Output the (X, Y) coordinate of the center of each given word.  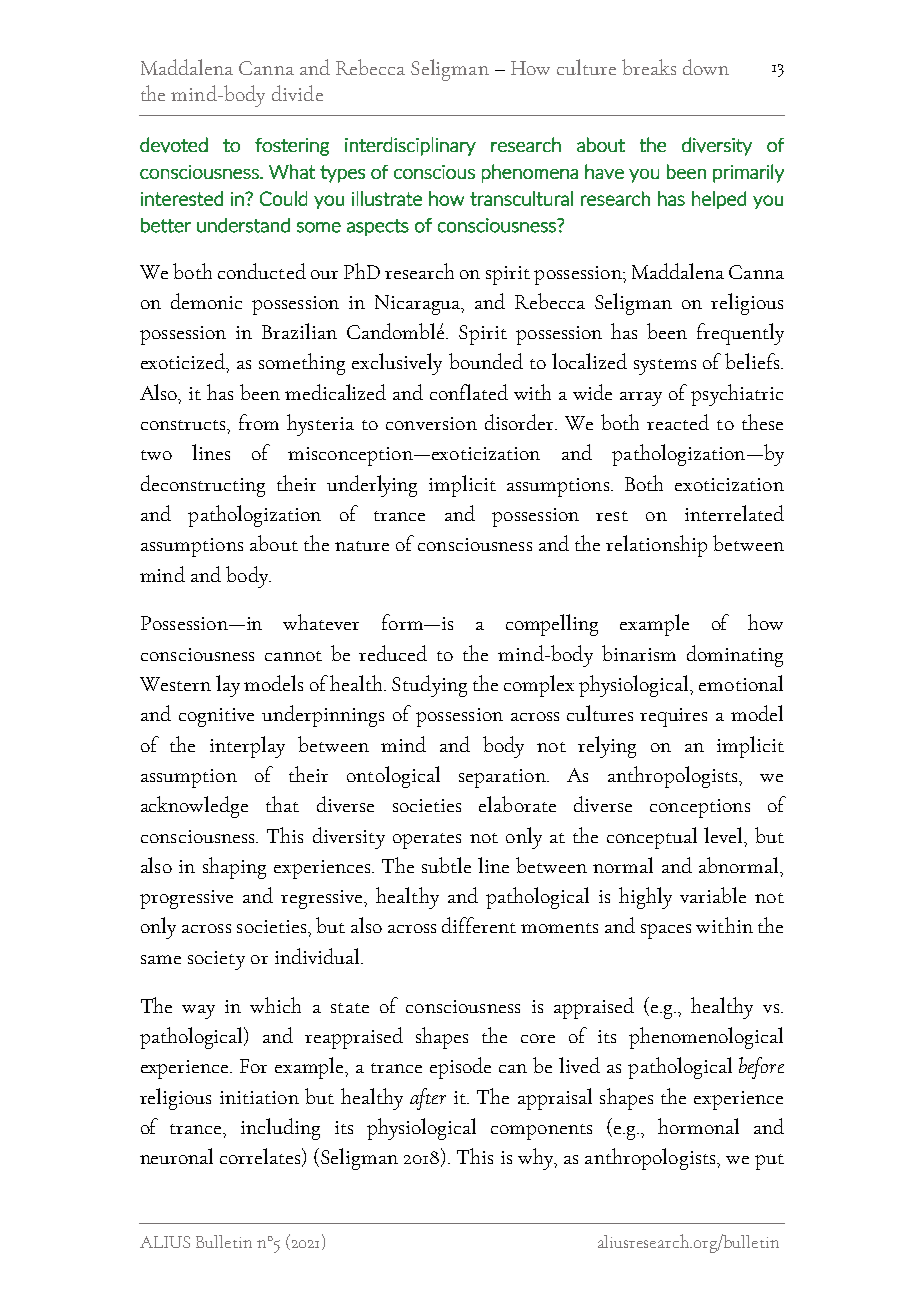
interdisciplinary (410, 146)
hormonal (698, 1126)
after (428, 1099)
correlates (262, 1157)
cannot (293, 656)
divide (297, 93)
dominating (735, 656)
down (706, 67)
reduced (393, 653)
